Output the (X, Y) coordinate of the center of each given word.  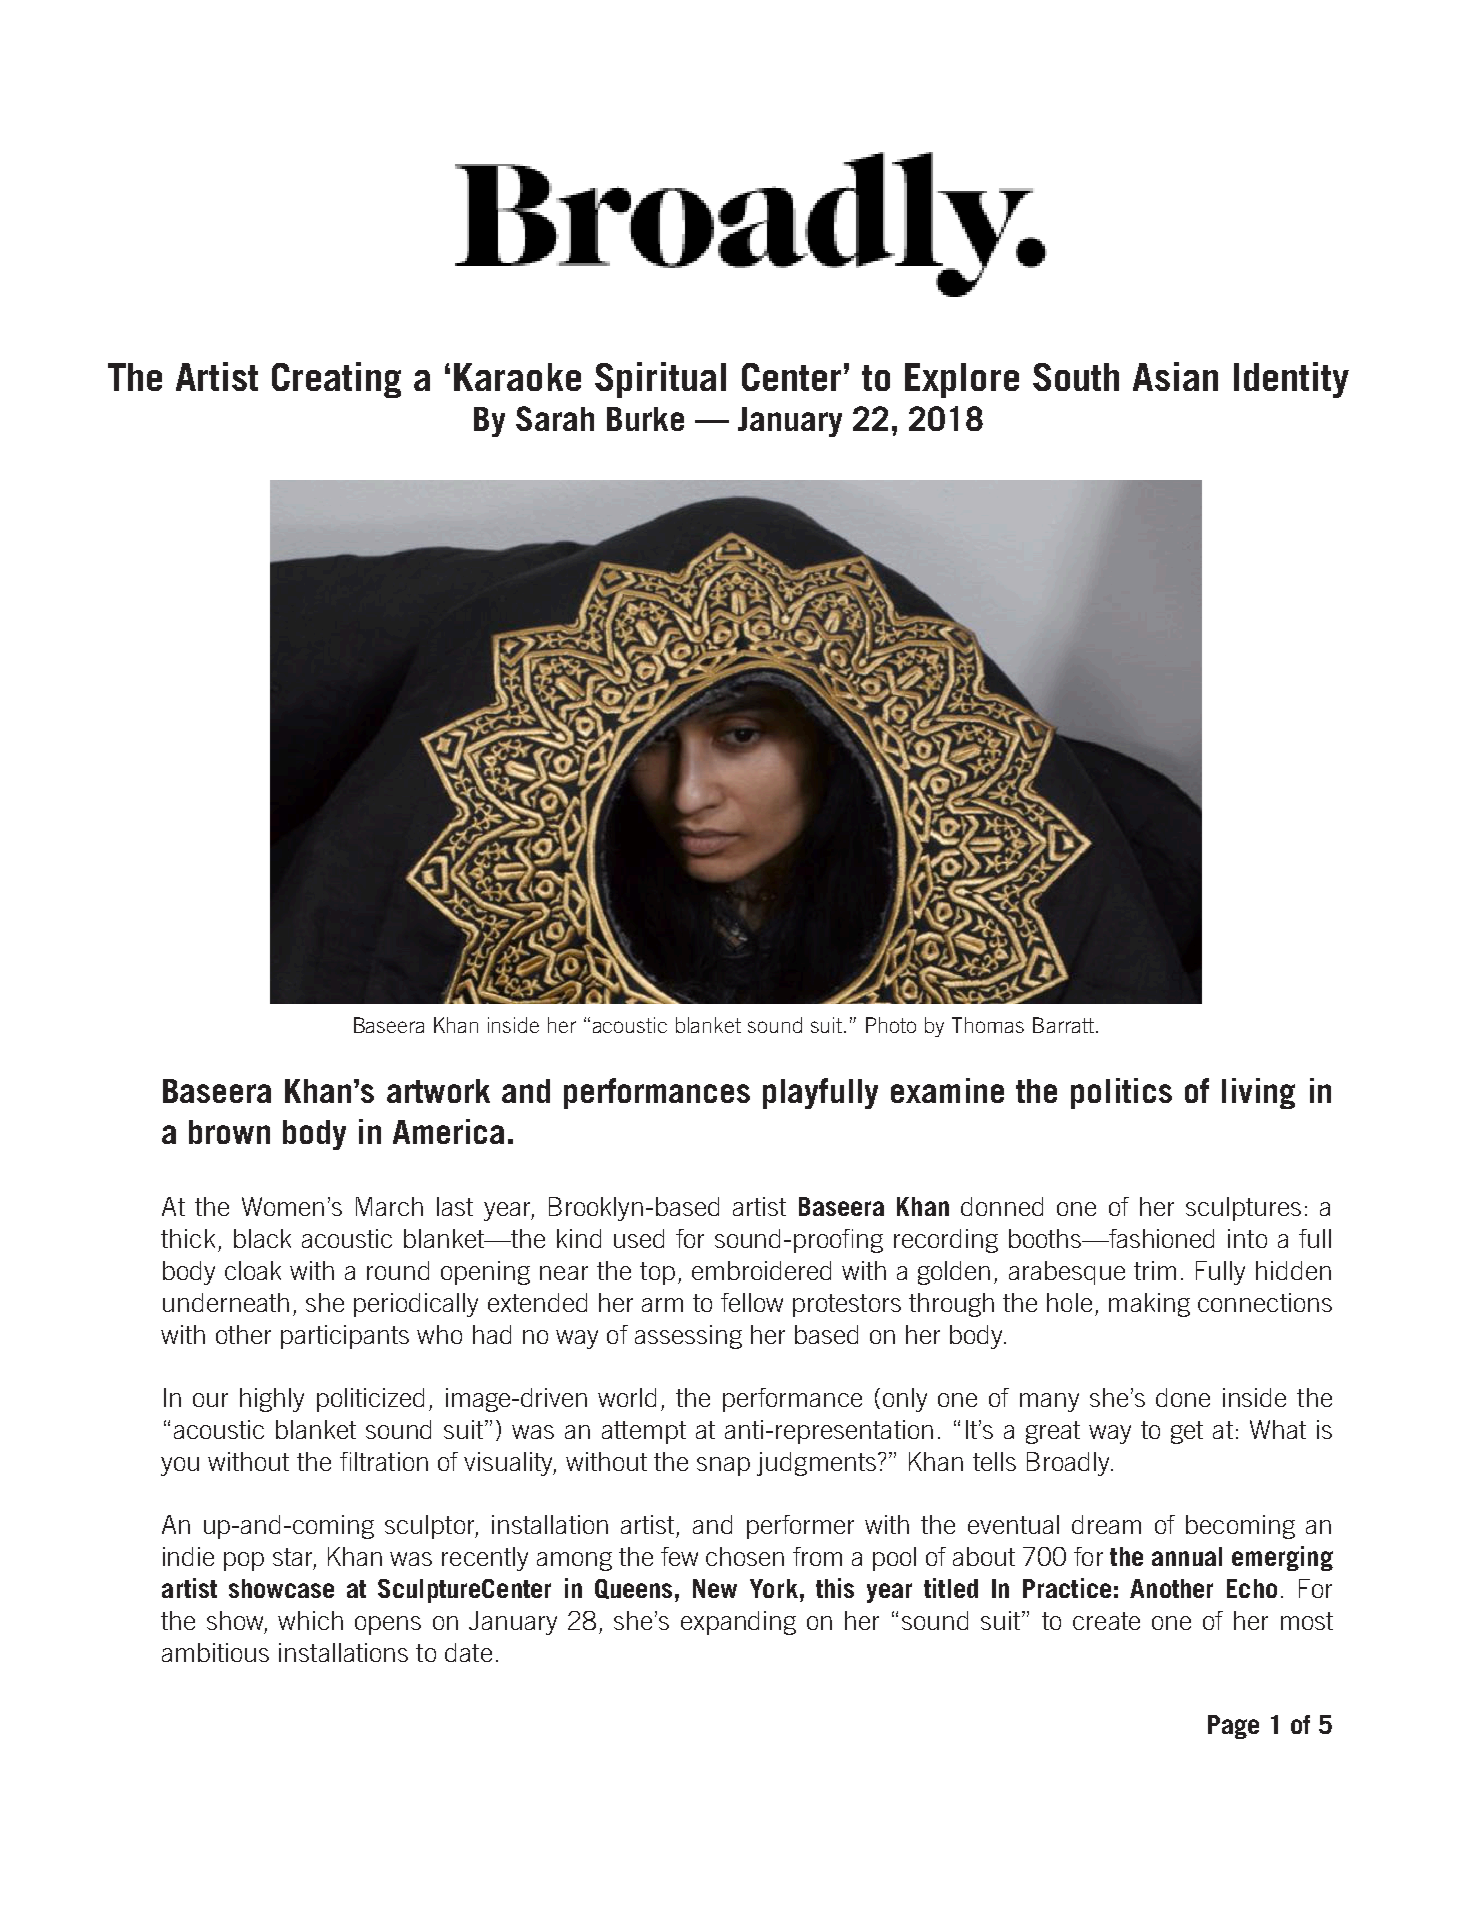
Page (1233, 1727)
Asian (1175, 376)
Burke (645, 419)
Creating (336, 380)
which (310, 1620)
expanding (738, 1623)
